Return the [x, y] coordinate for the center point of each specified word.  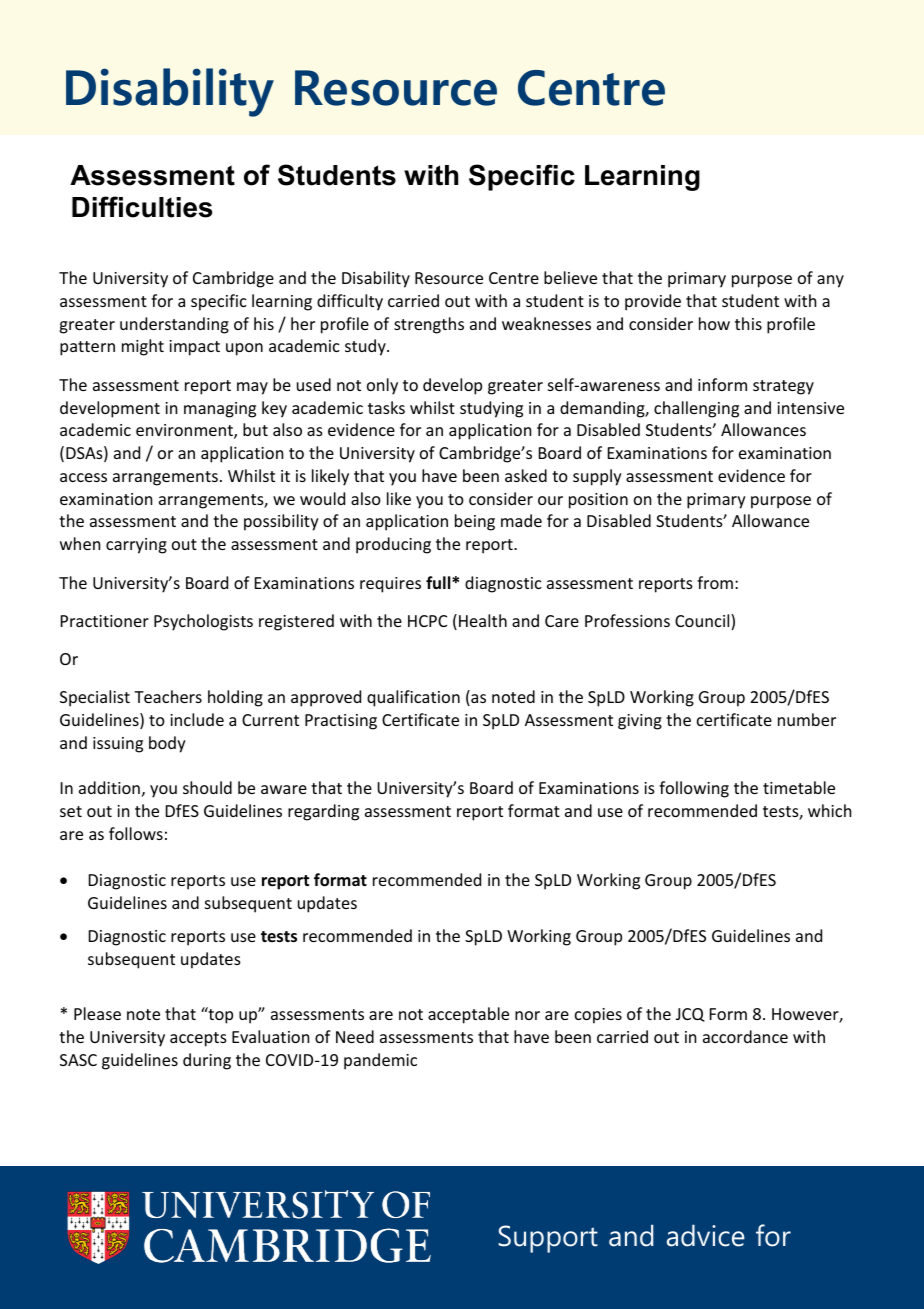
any [830, 281]
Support [548, 1239]
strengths [429, 325]
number [807, 719]
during [207, 1061]
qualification [413, 698]
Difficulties [142, 207]
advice [706, 1235]
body [167, 744]
